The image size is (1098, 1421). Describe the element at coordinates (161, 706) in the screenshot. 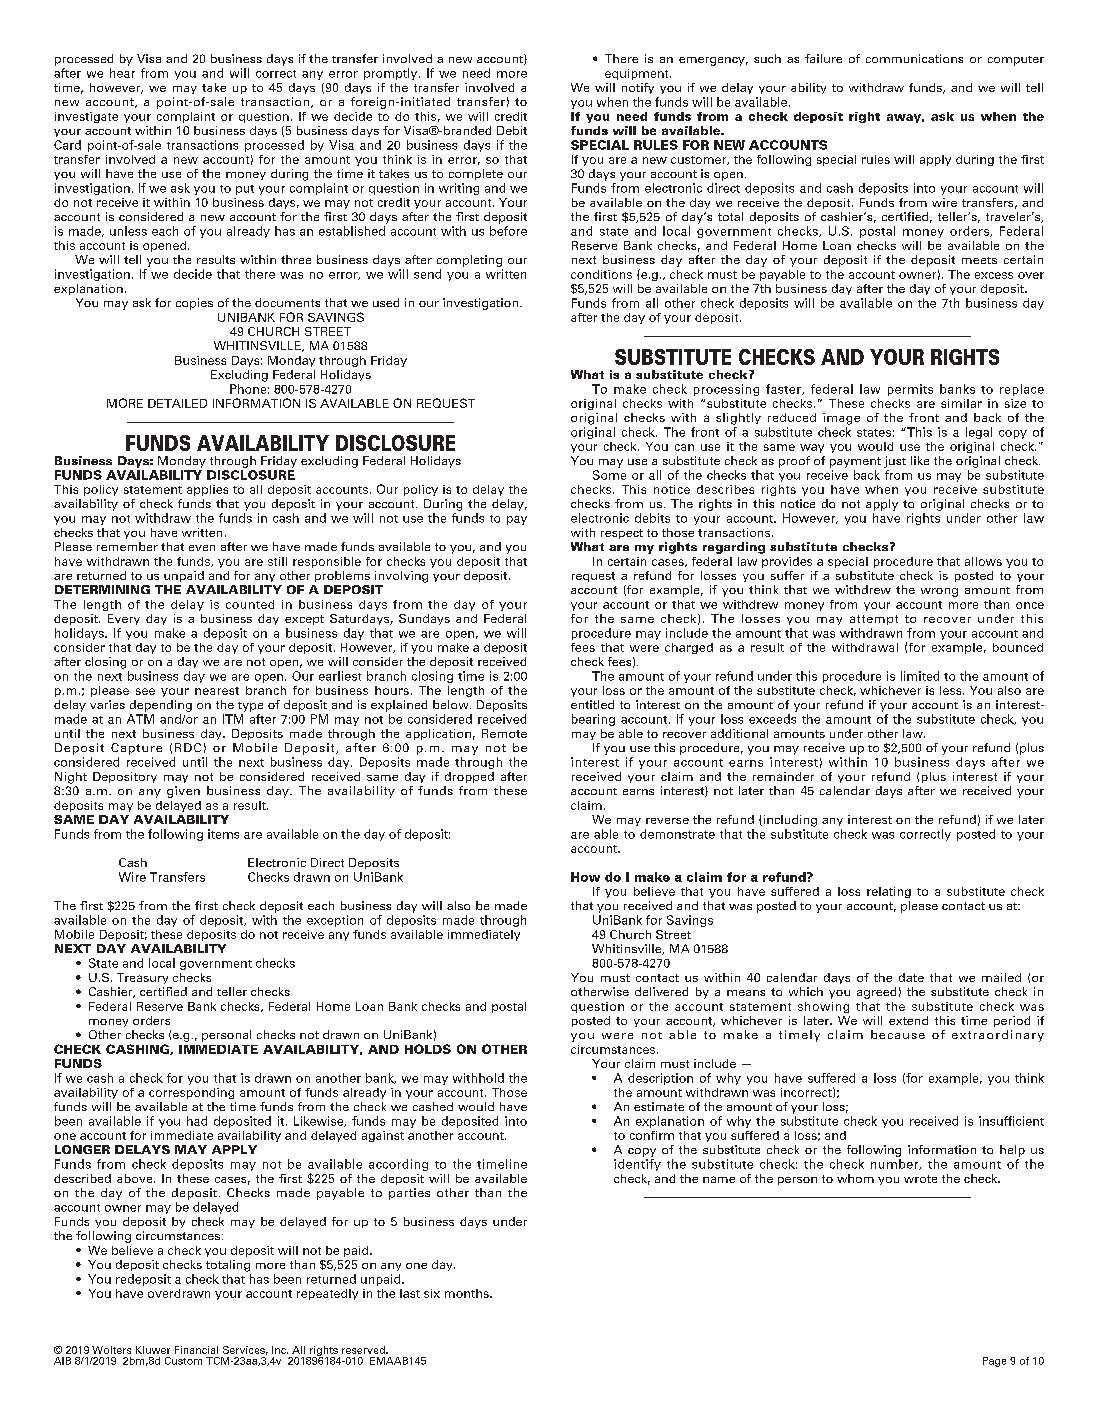

I see `depending` at that location.
